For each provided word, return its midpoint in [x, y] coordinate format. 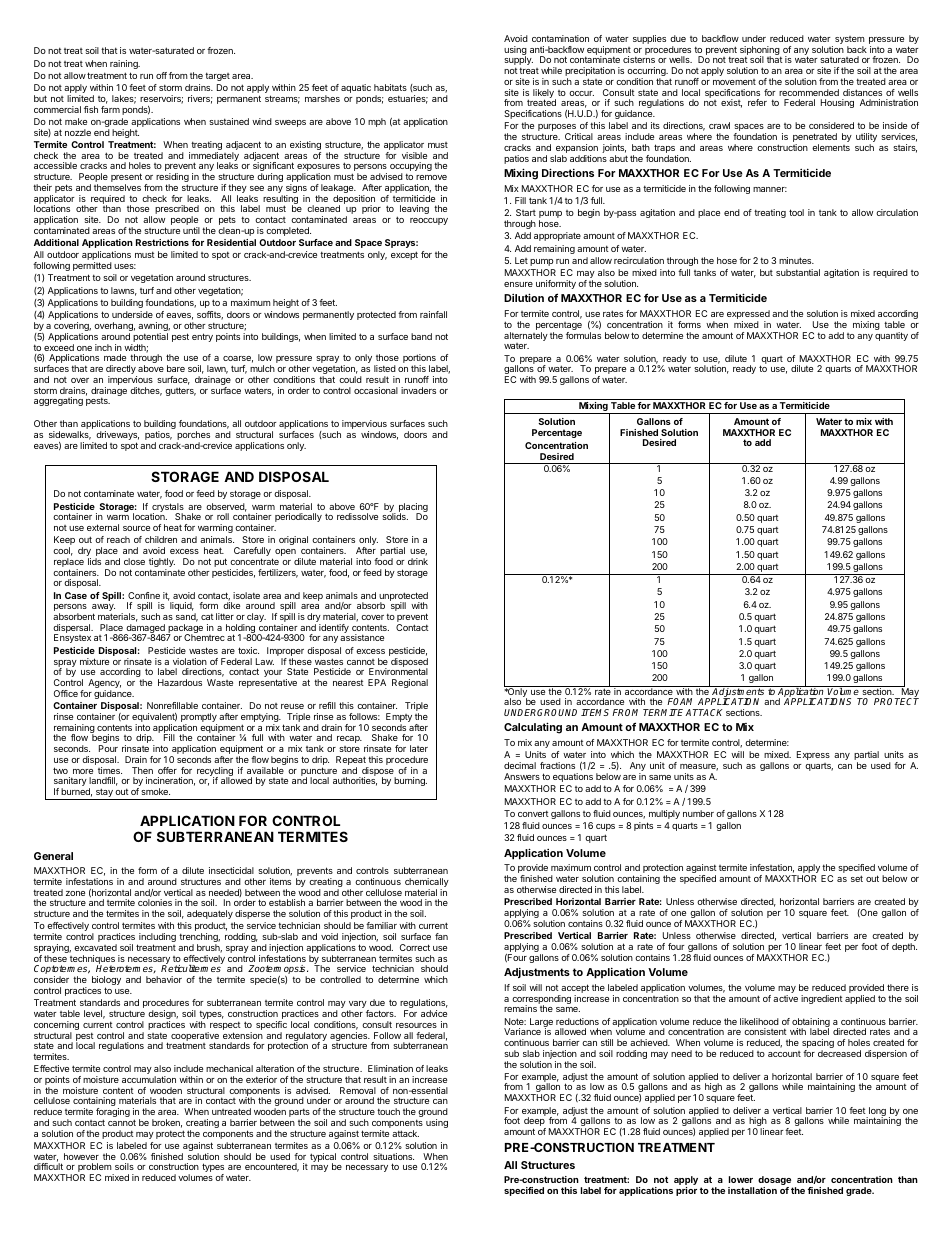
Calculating [533, 728]
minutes [796, 260]
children [161, 539]
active [785, 998]
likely [544, 94]
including [156, 939]
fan [441, 936]
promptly [199, 719]
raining [125, 64]
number [698, 813]
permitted [92, 266]
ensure [518, 284]
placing [413, 509]
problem [95, 1169]
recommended [809, 92]
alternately [526, 338]
